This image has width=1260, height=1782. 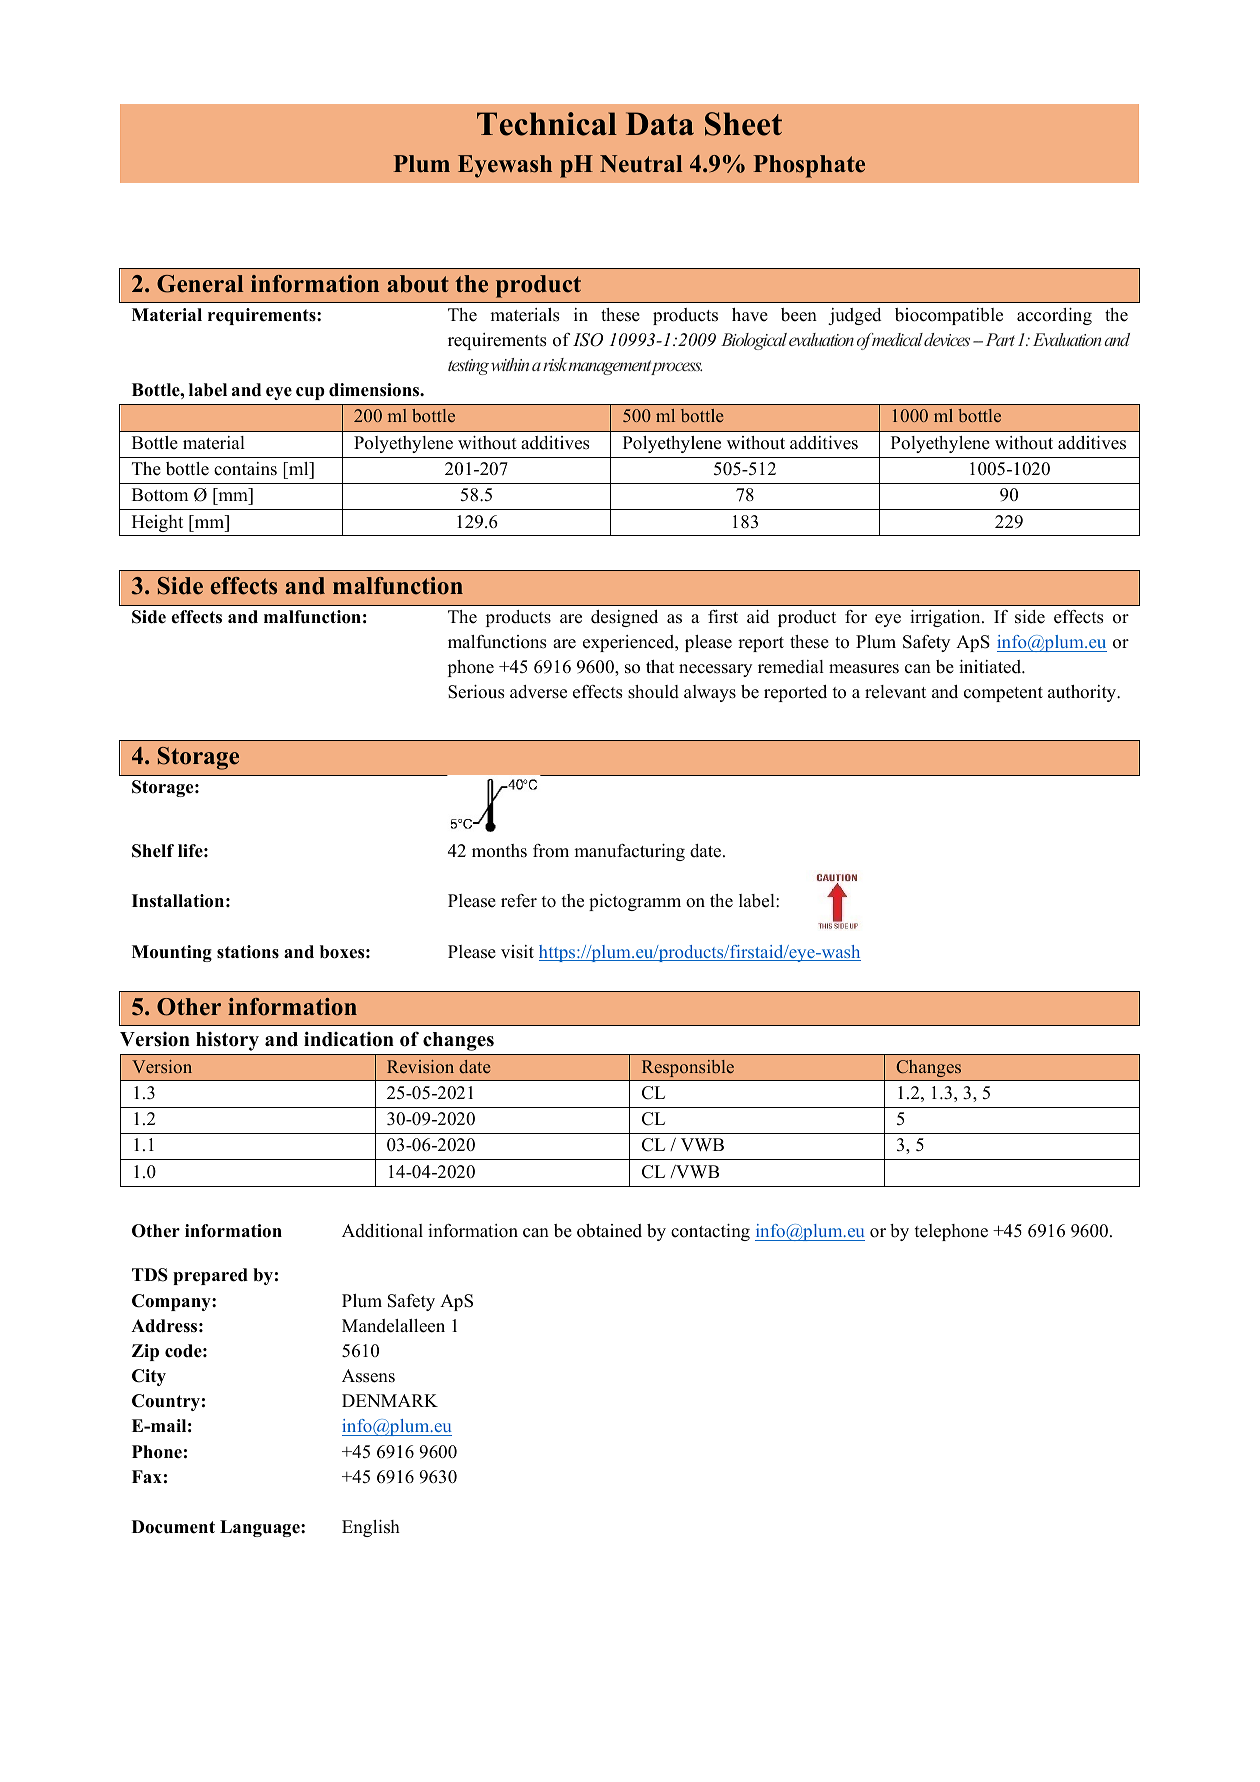 I want to click on Neutral, so click(x=641, y=164).
